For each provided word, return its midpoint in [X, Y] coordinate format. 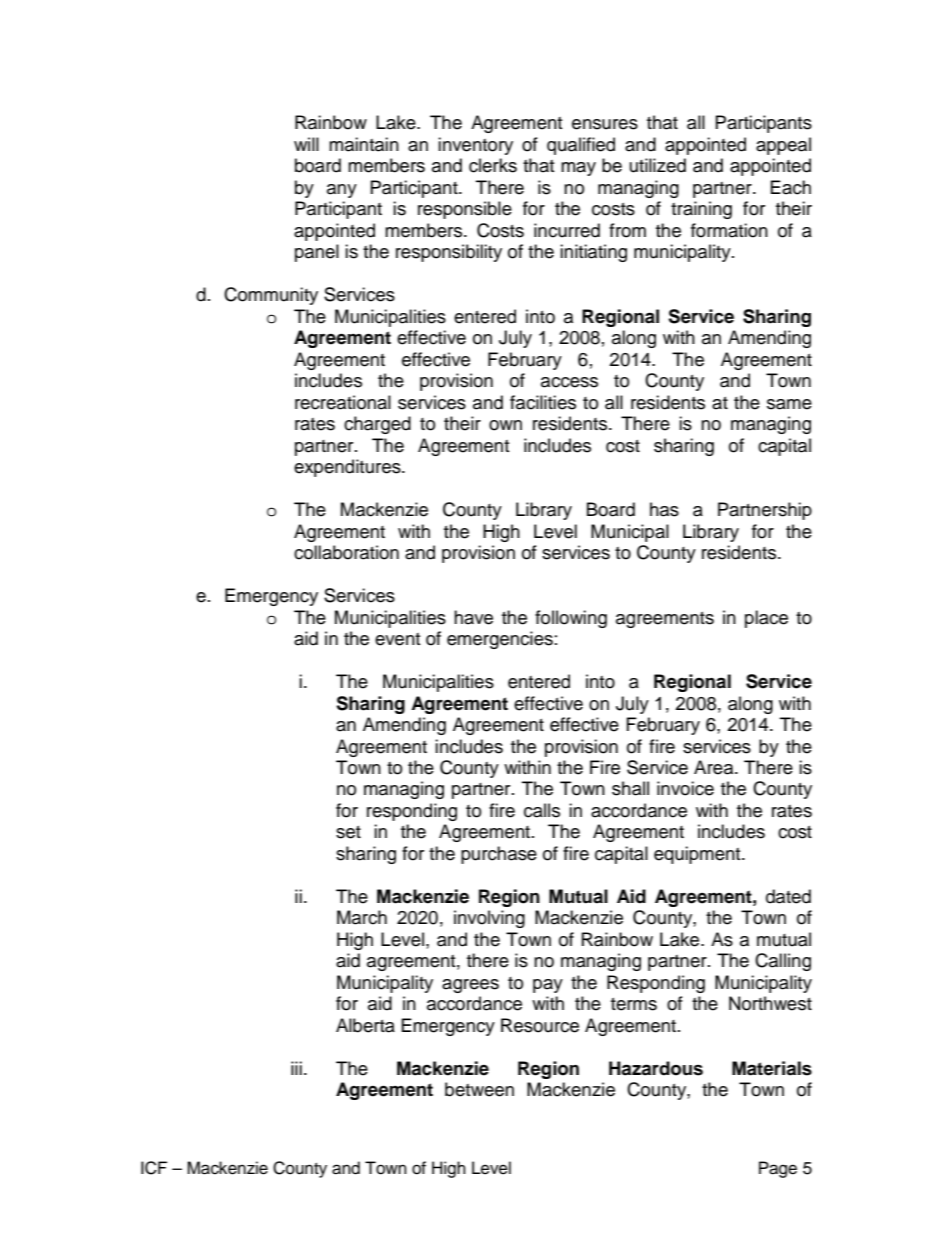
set [348, 832]
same [789, 404]
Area [715, 767]
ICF [154, 1168]
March [362, 917]
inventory [475, 146]
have [473, 617]
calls [542, 810]
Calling [783, 962]
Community [271, 296]
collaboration [346, 552]
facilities [543, 402]
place [766, 619]
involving [489, 919]
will [306, 144]
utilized [658, 165]
